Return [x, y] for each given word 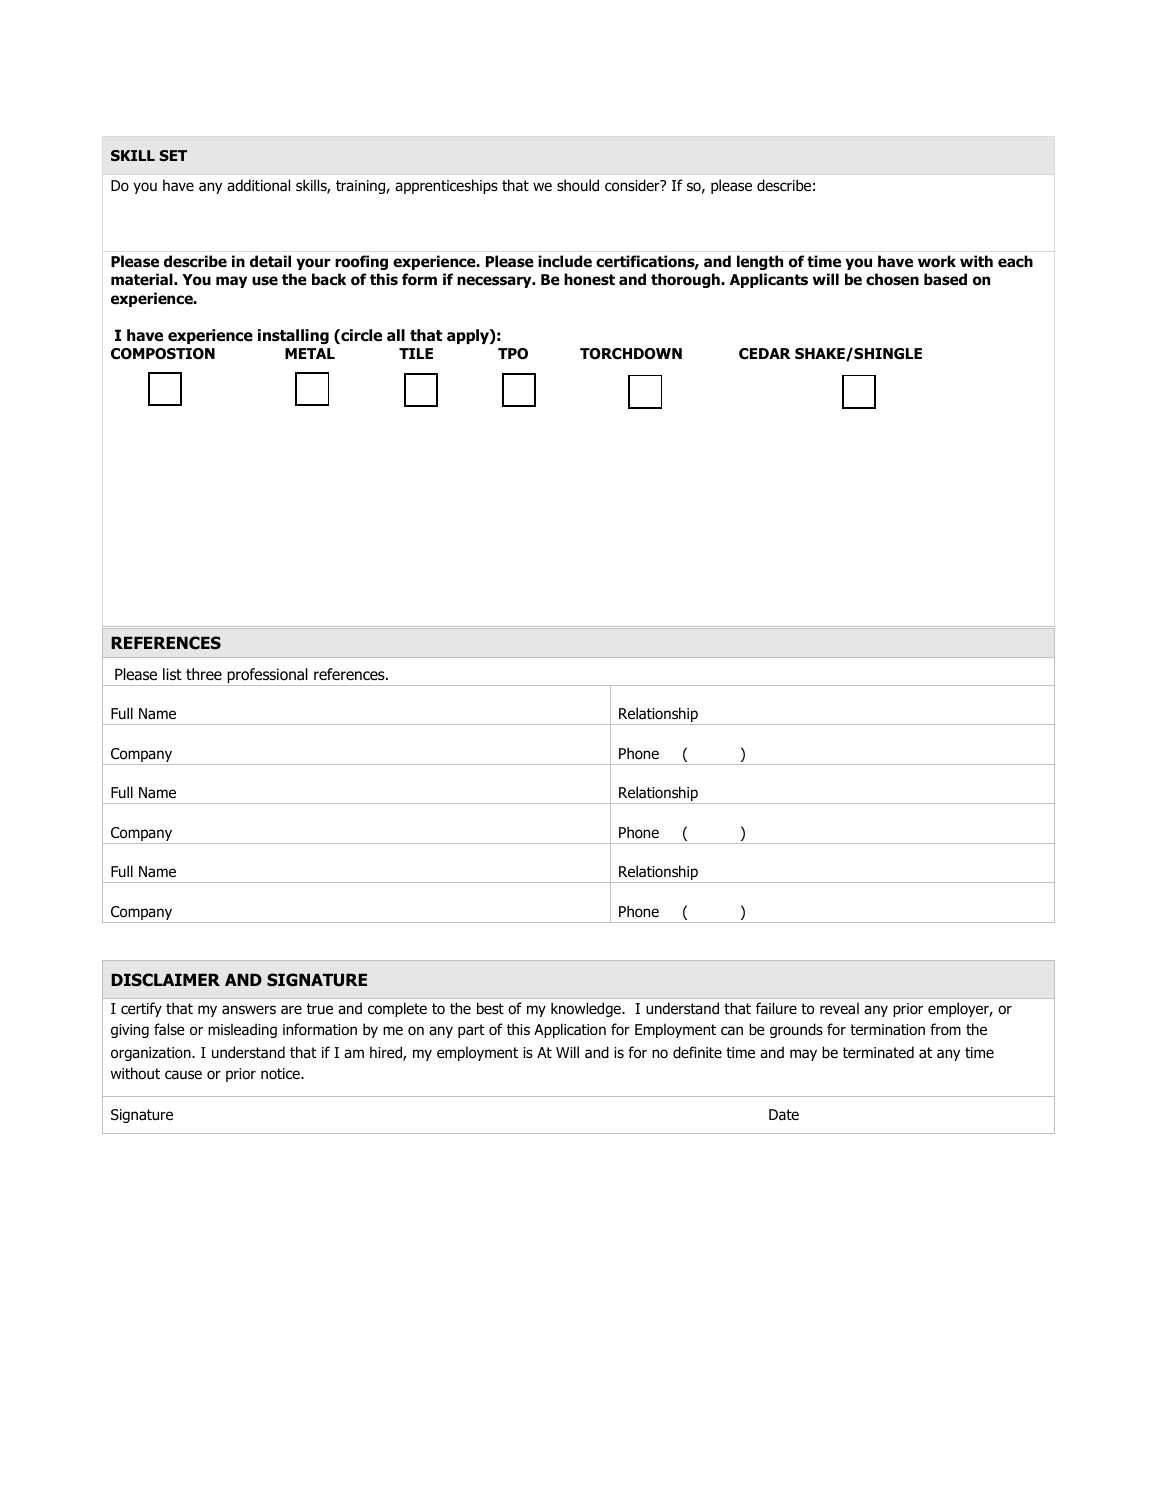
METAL [310, 353]
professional [267, 677]
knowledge [587, 1009]
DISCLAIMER [165, 980]
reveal [839, 1008]
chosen [892, 279]
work [937, 261]
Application [570, 1030]
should [578, 185]
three [204, 674]
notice [281, 1074]
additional [258, 185]
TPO [513, 354]
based [945, 279]
